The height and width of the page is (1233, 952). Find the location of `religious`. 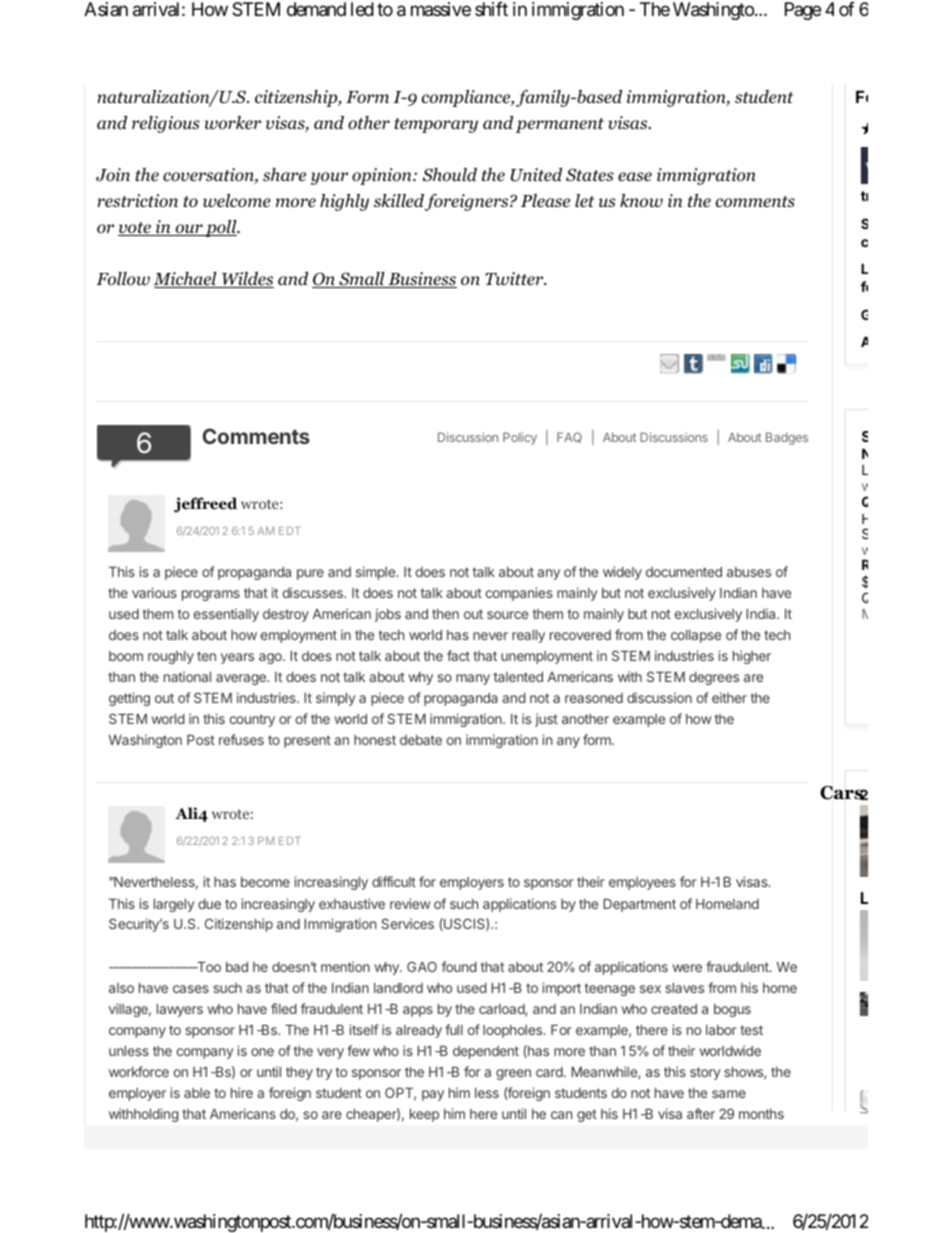

religious is located at coordinates (166, 124).
